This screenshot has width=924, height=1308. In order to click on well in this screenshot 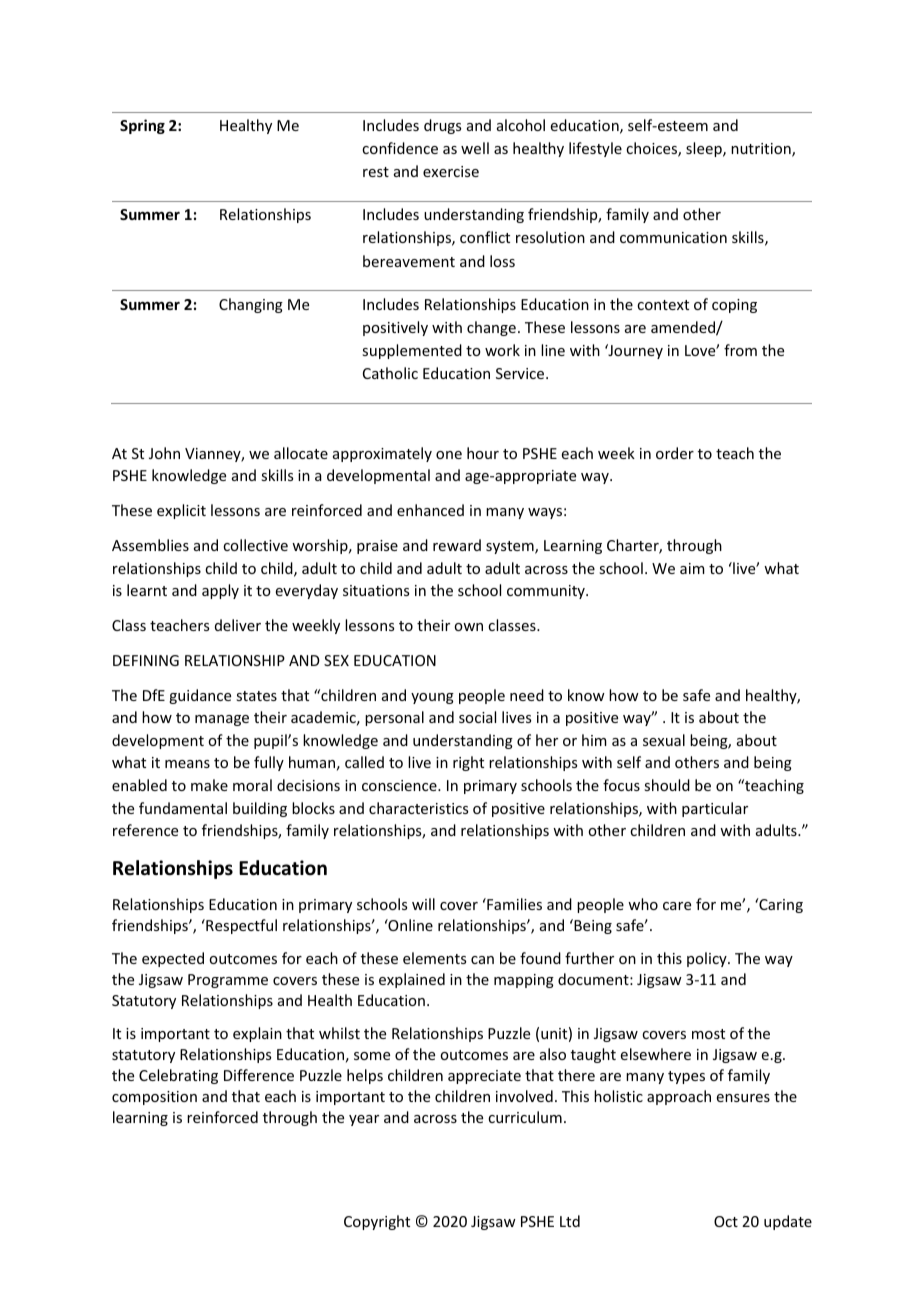, I will do `click(475, 148)`.
